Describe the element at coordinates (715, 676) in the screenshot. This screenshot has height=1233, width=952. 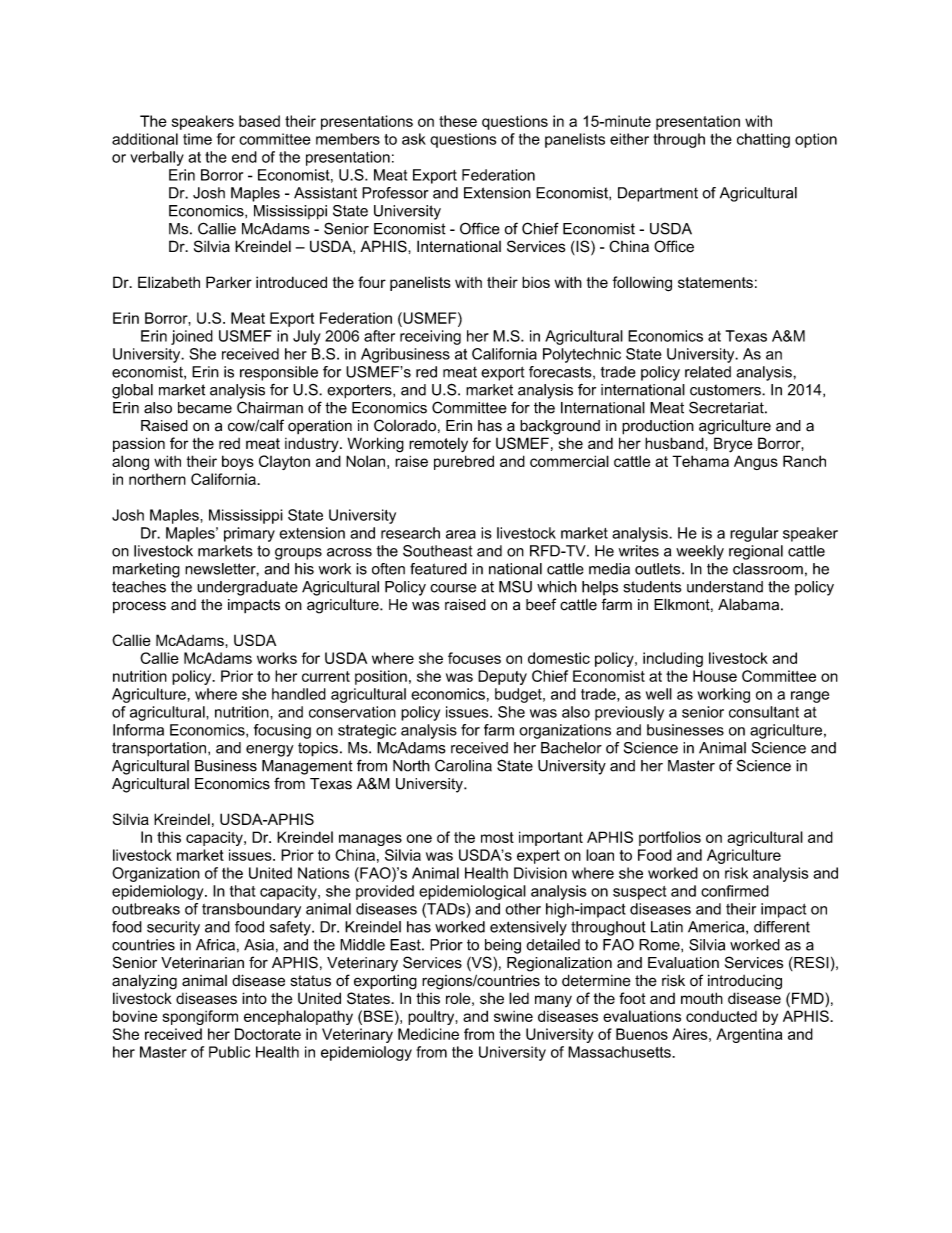
I see `House` at that location.
